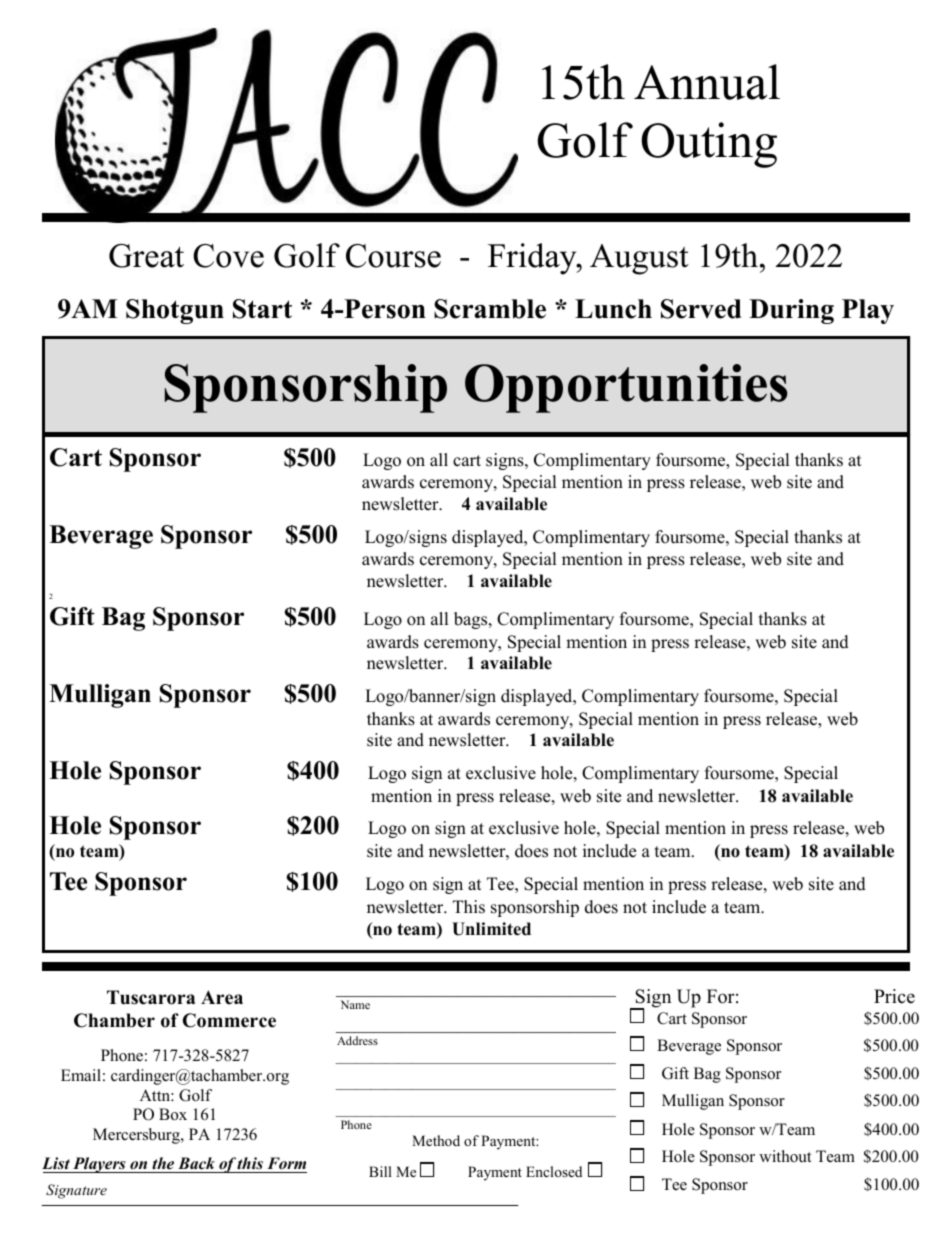 The width and height of the page is (952, 1233). Describe the element at coordinates (709, 145) in the page. I see `Outing` at that location.
